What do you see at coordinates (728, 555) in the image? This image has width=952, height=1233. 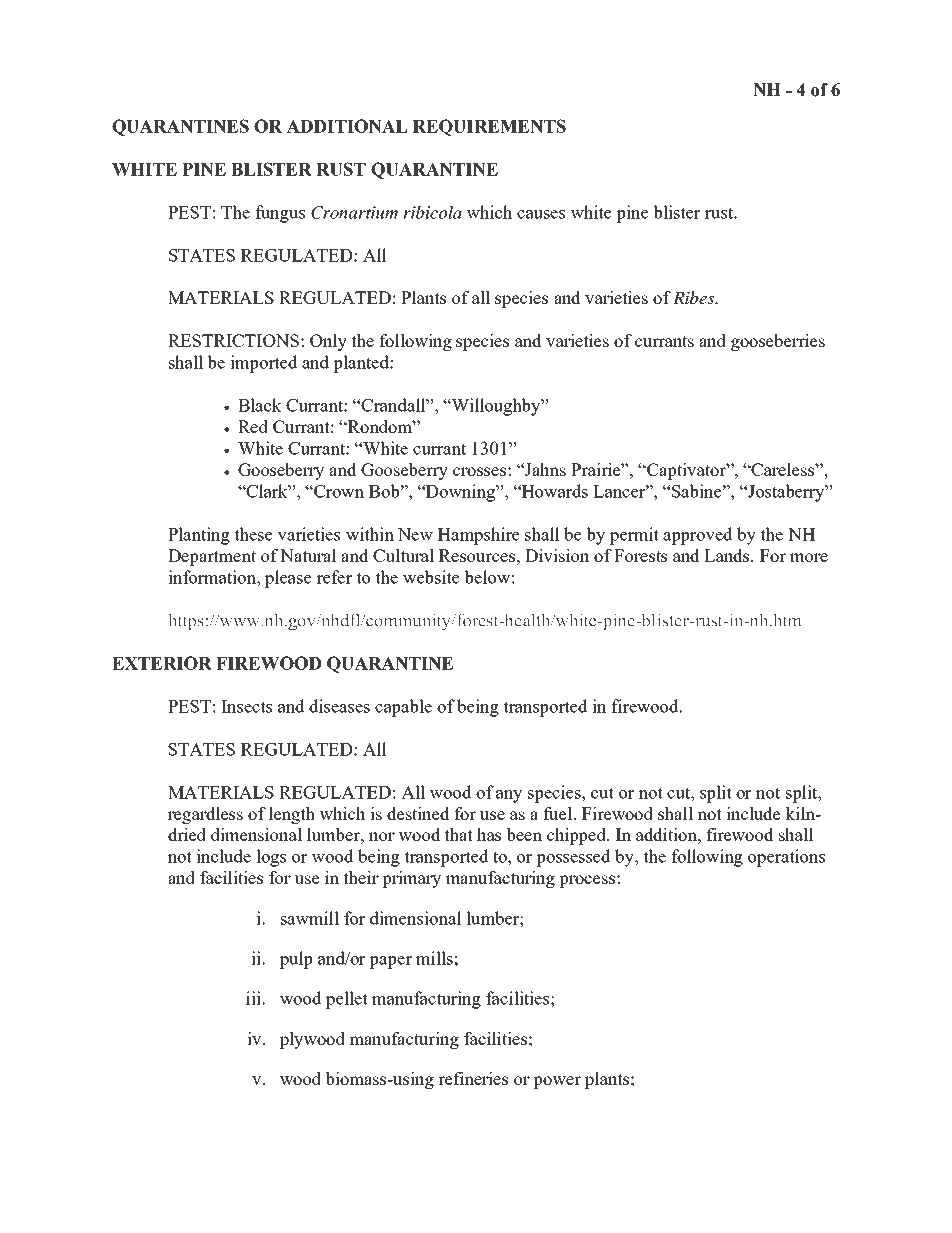 I see `Lands` at bounding box center [728, 555].
